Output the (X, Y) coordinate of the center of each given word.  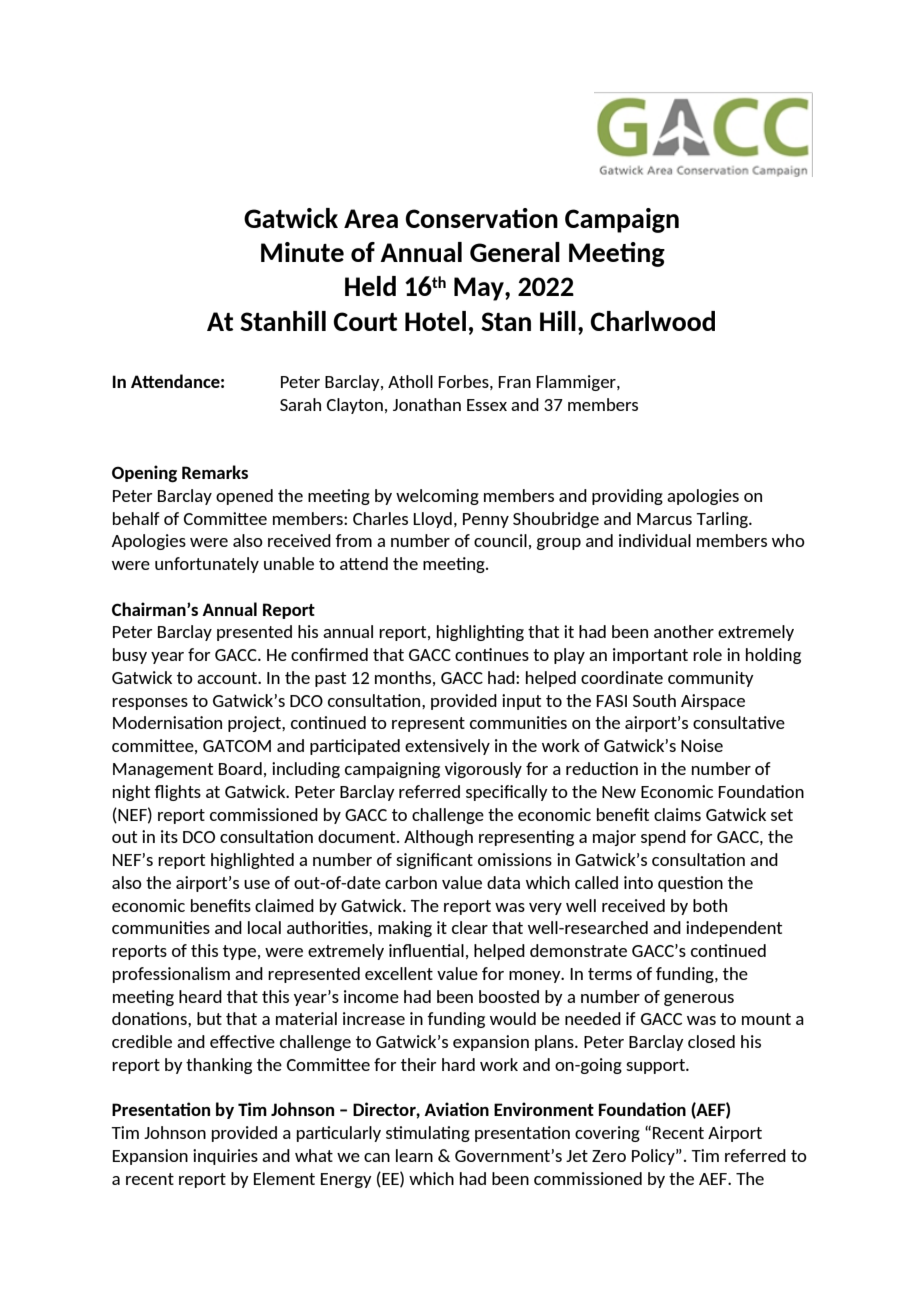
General (515, 252)
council (500, 540)
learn (414, 1155)
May (480, 289)
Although (438, 838)
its (169, 836)
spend (663, 838)
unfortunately (207, 565)
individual (655, 540)
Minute (302, 252)
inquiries (225, 1157)
